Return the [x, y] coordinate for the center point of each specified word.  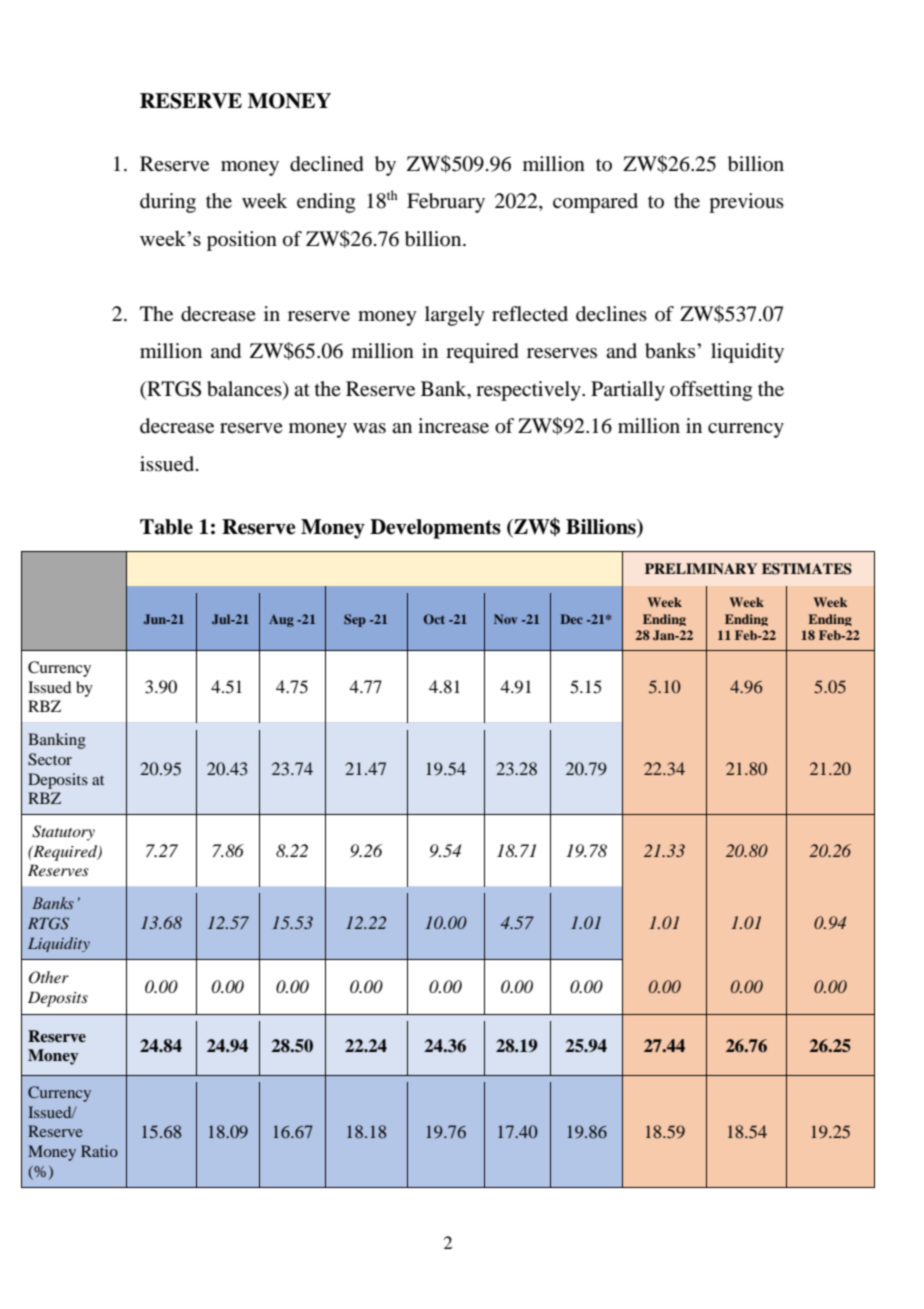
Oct [434, 619]
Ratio [99, 1151]
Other [49, 977]
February [446, 203]
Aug [281, 620]
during [168, 203]
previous [746, 203]
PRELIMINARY [701, 568]
